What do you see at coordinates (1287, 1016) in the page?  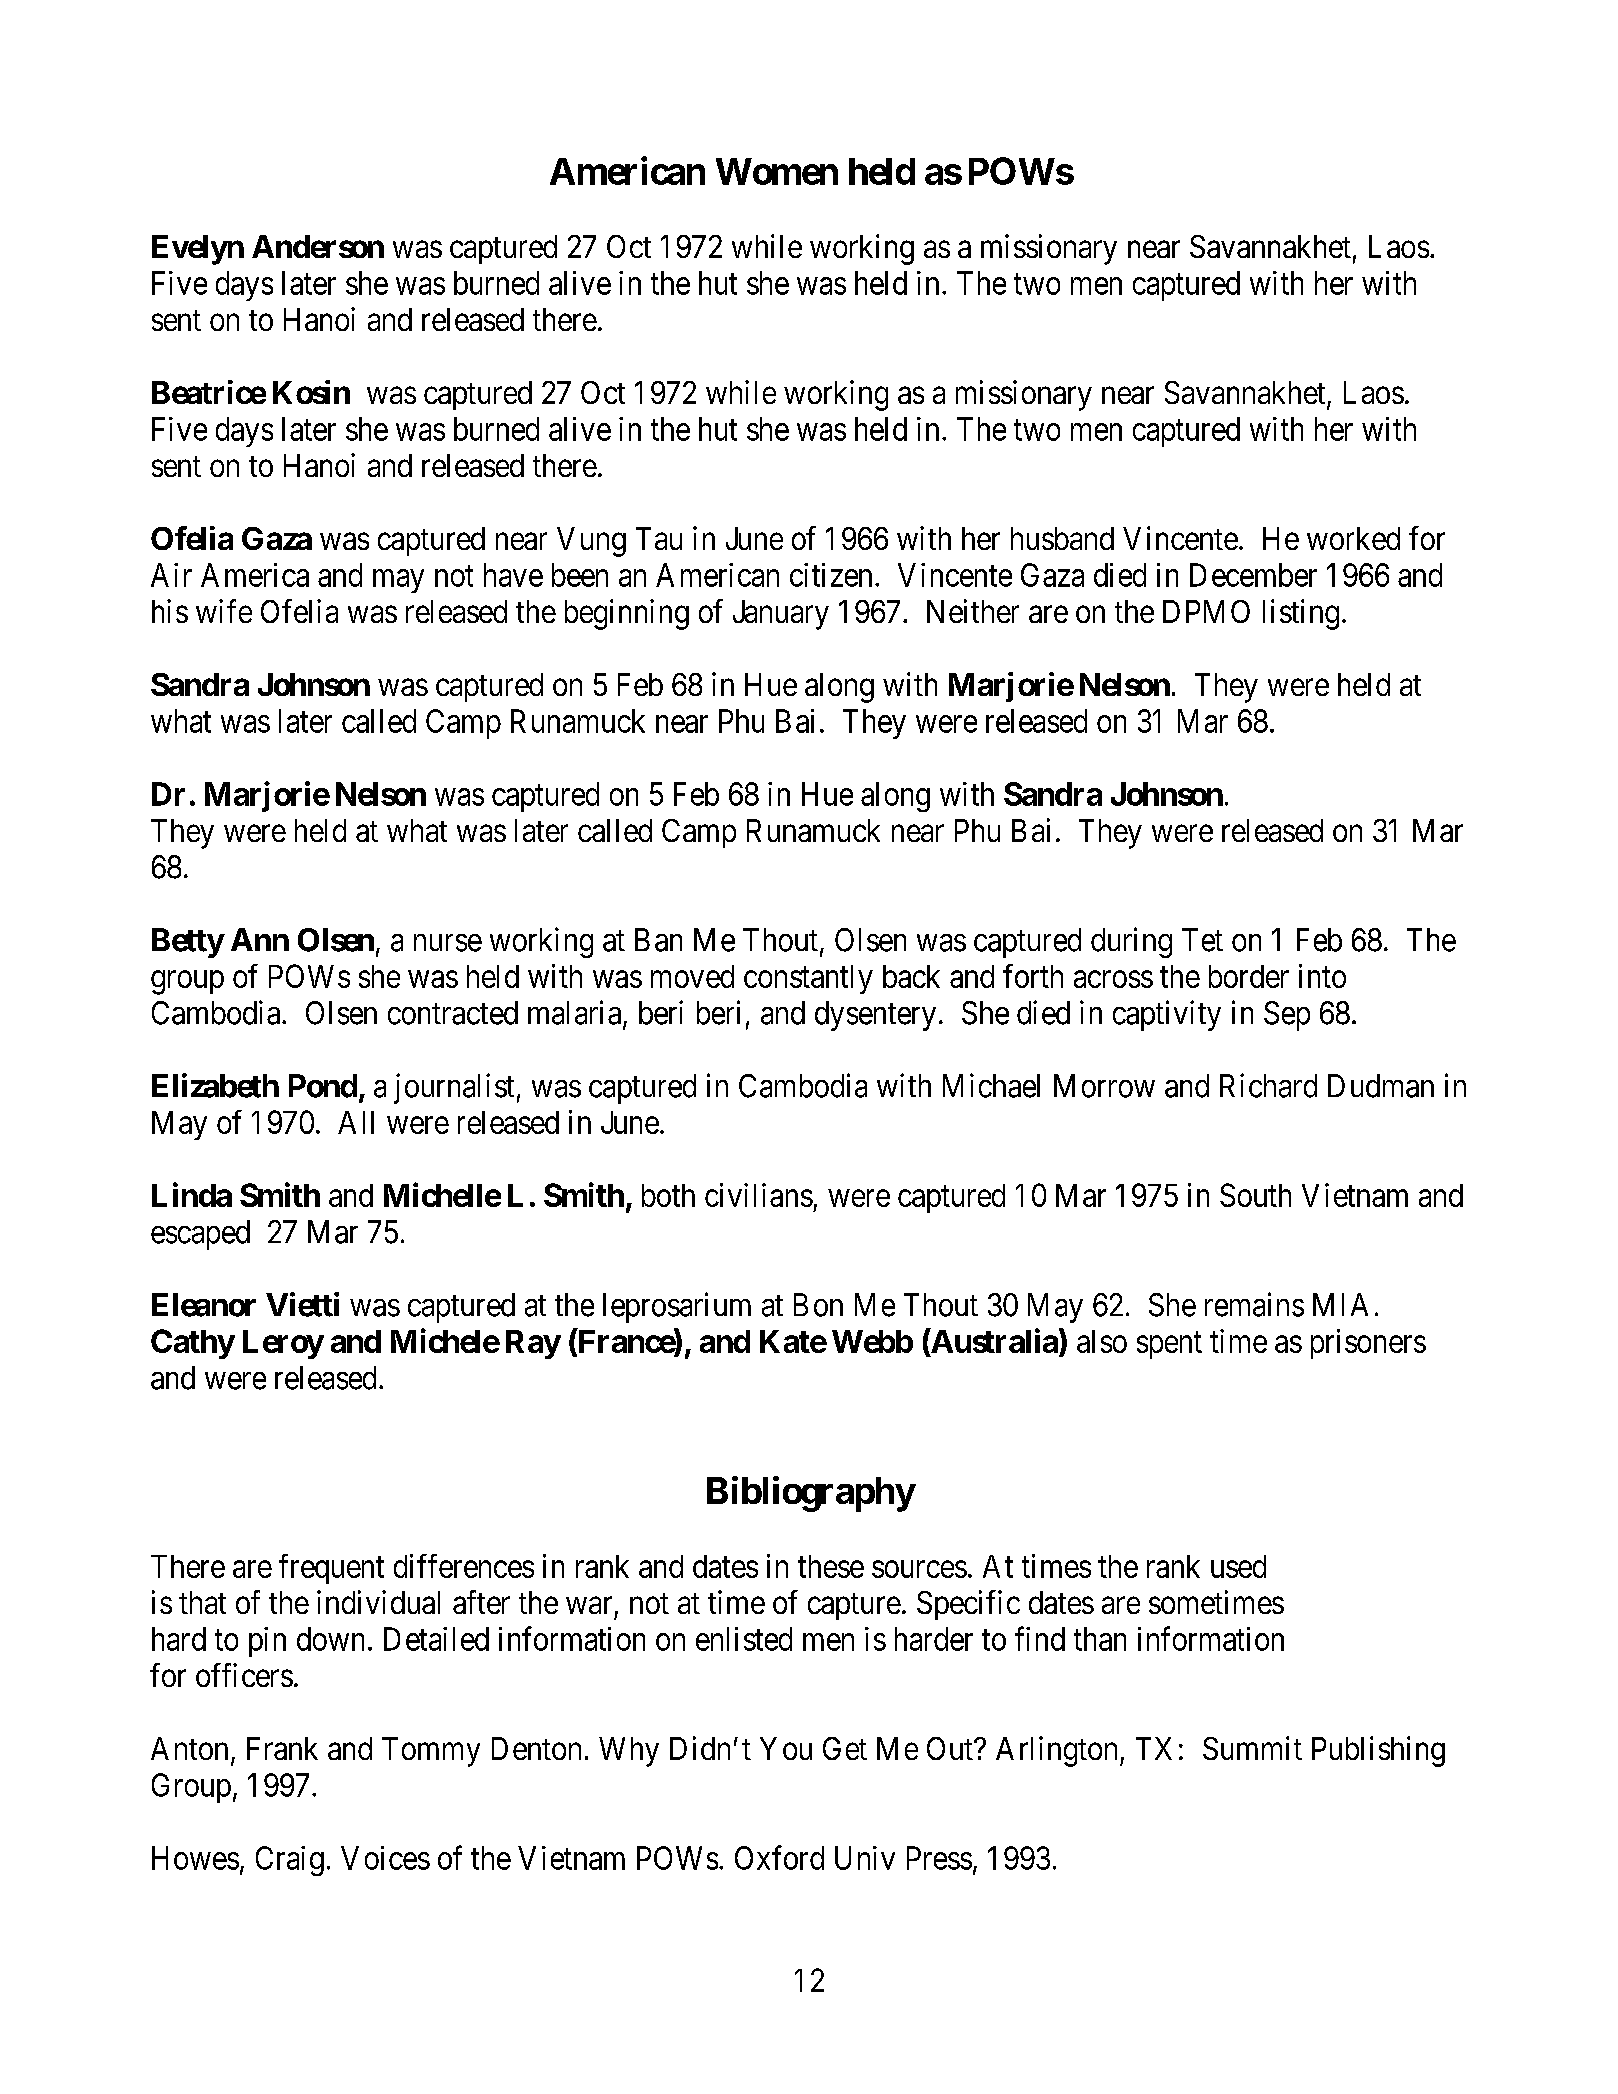 I see `Sep` at bounding box center [1287, 1016].
